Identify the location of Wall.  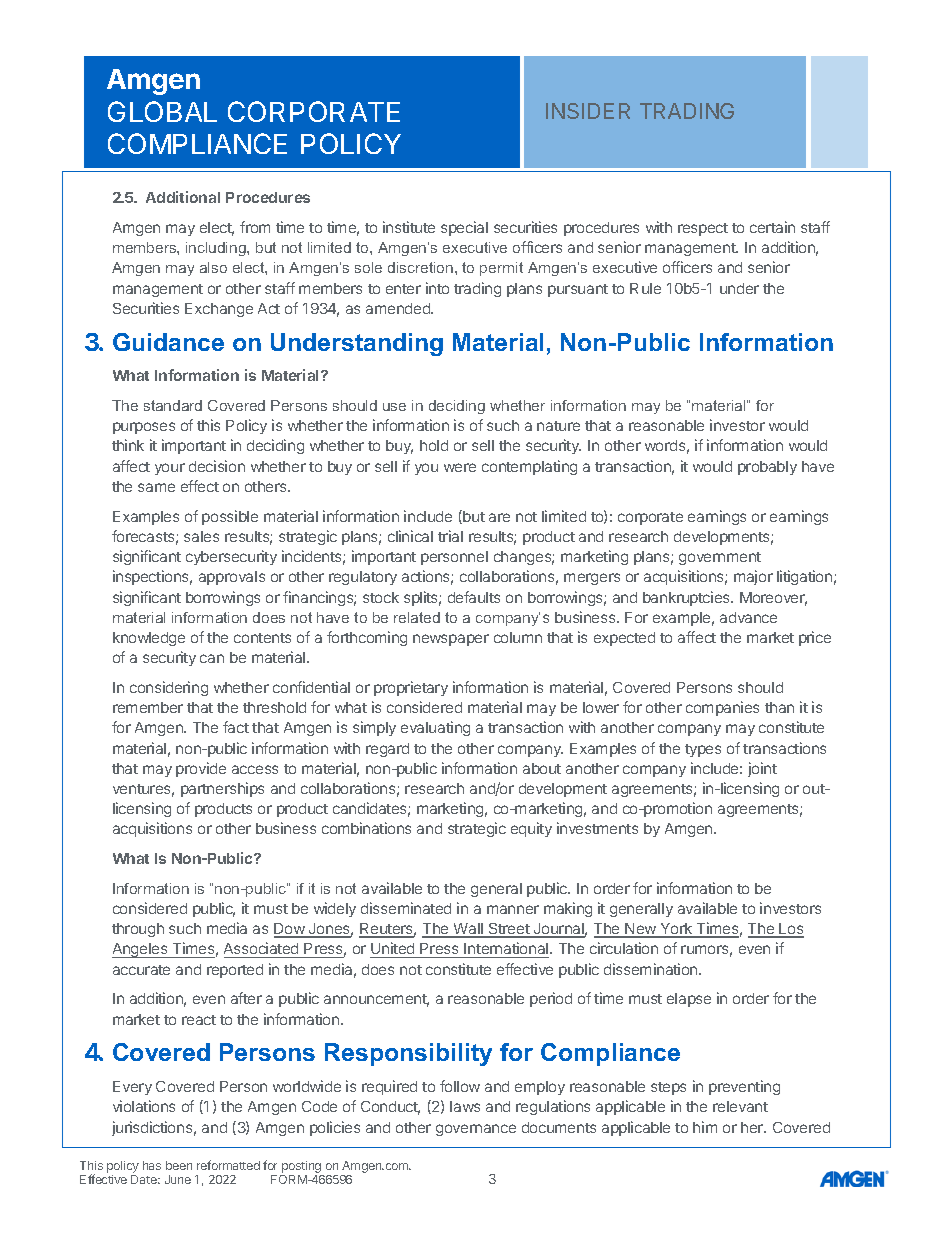
(468, 930).
